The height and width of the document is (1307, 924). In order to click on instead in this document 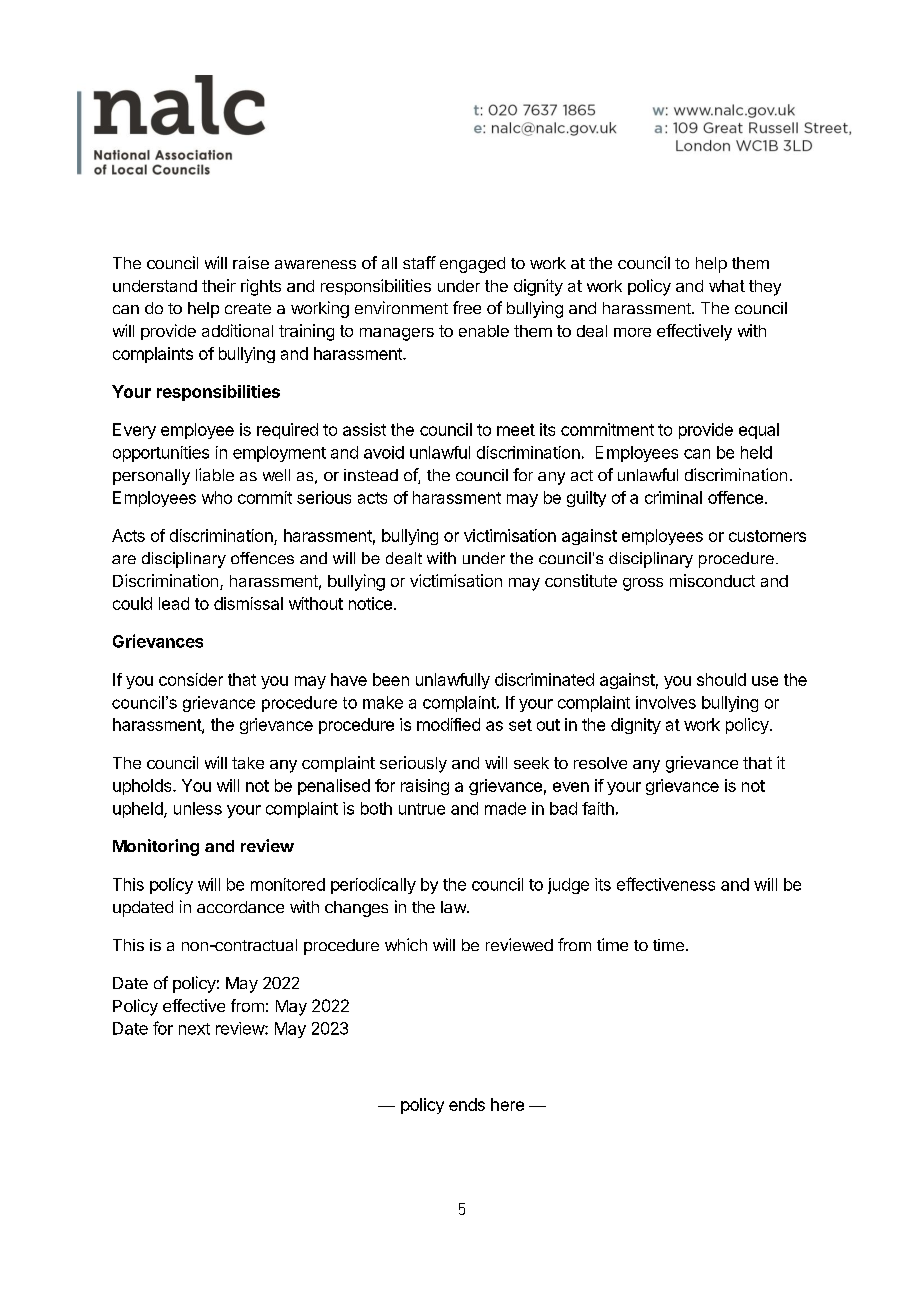, I will do `click(371, 475)`.
